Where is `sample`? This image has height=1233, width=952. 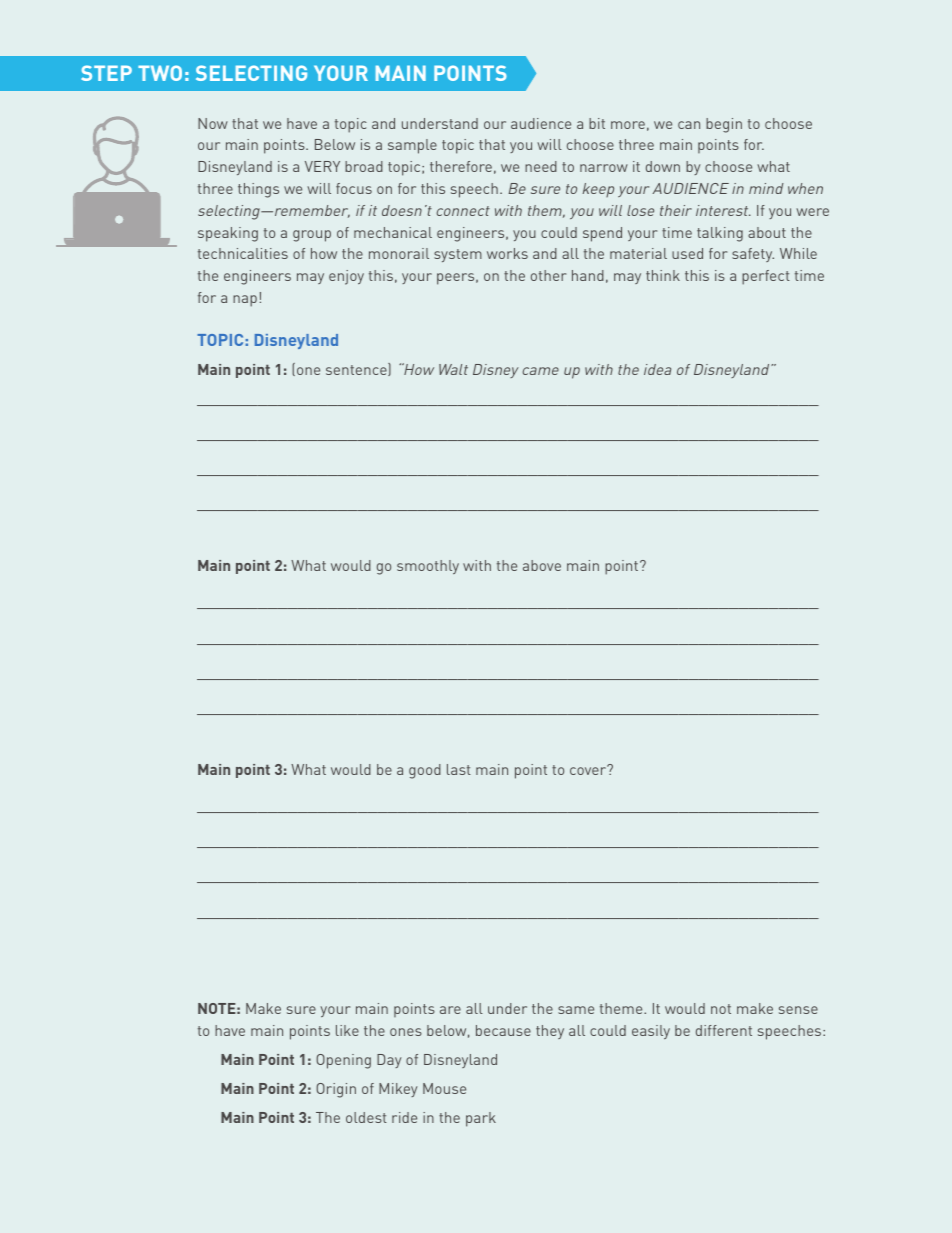 sample is located at coordinates (412, 146).
